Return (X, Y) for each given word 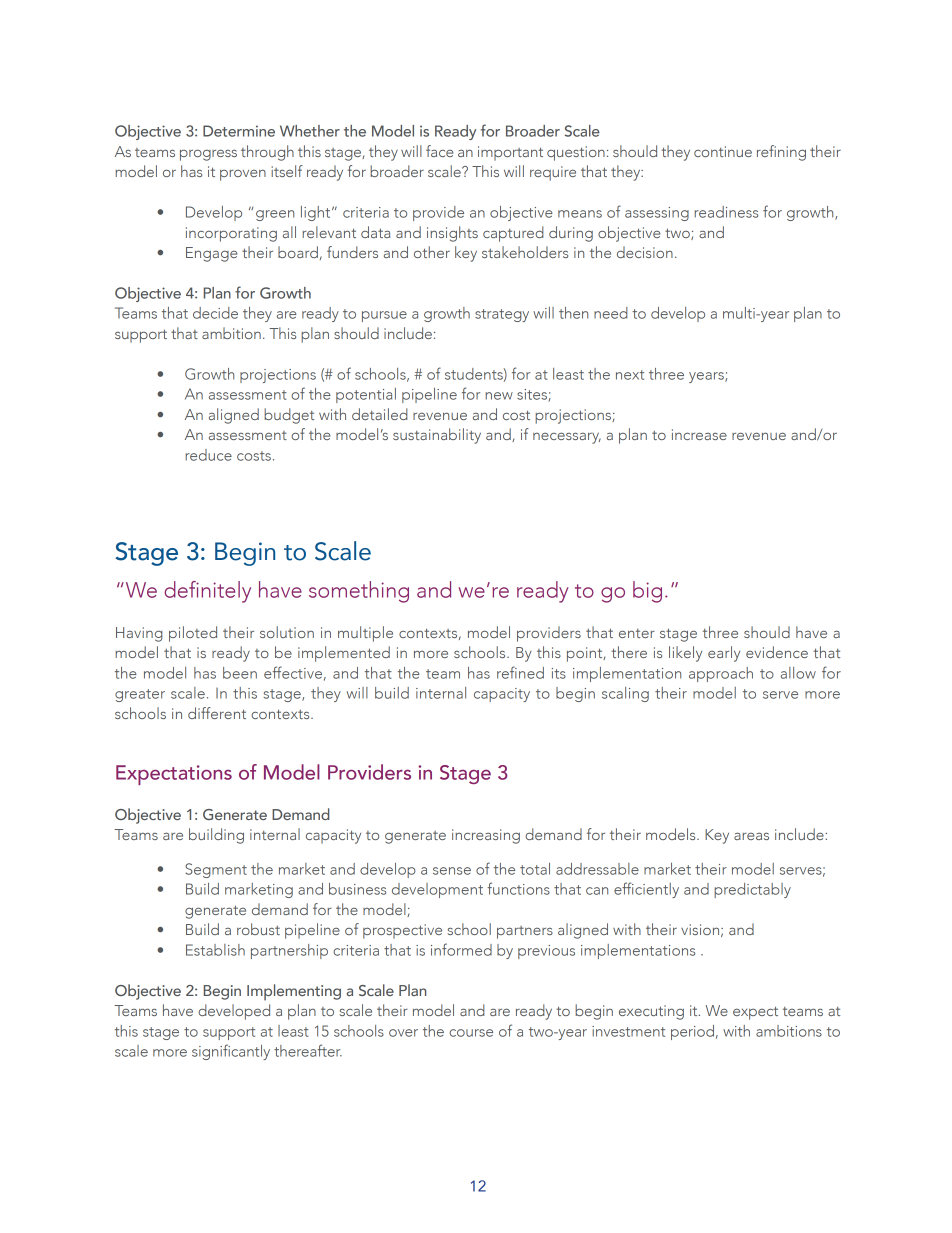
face (439, 151)
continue (723, 151)
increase (699, 434)
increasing (486, 836)
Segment (216, 870)
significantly (231, 1052)
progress (208, 155)
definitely (207, 592)
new (499, 396)
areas (751, 836)
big (647, 592)
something (359, 592)
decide (215, 313)
